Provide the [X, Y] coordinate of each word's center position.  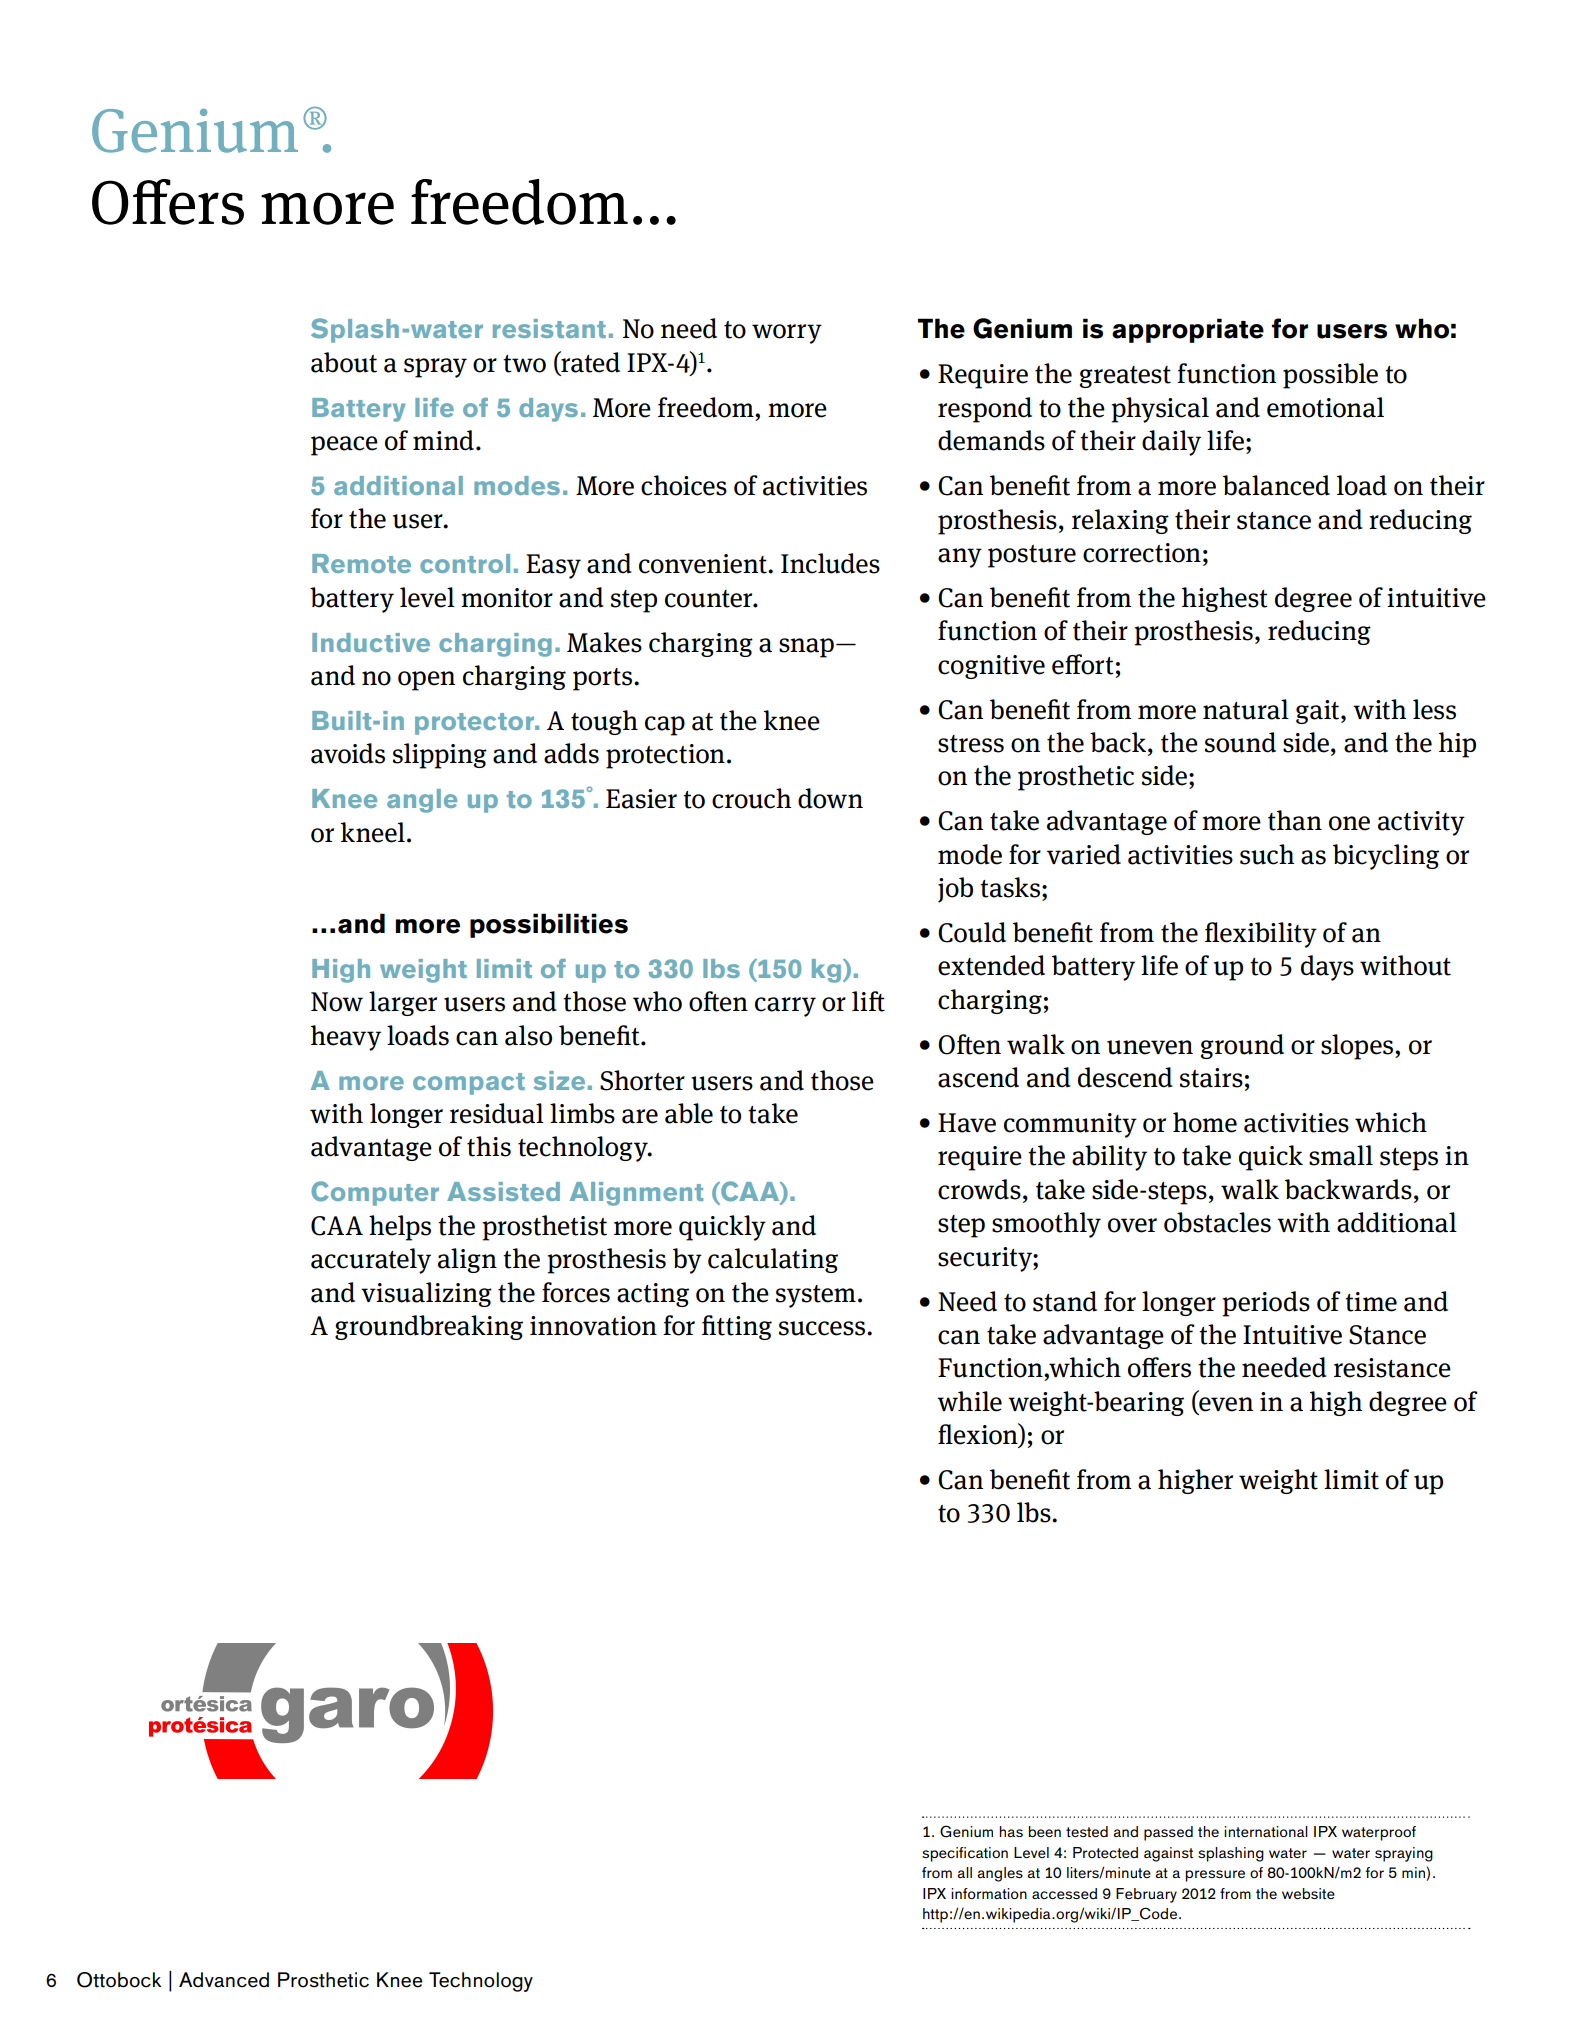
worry [787, 334]
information [989, 1893]
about [344, 362]
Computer [375, 1193]
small [1341, 1155]
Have [967, 1123]
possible [1330, 376]
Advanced [224, 1980]
